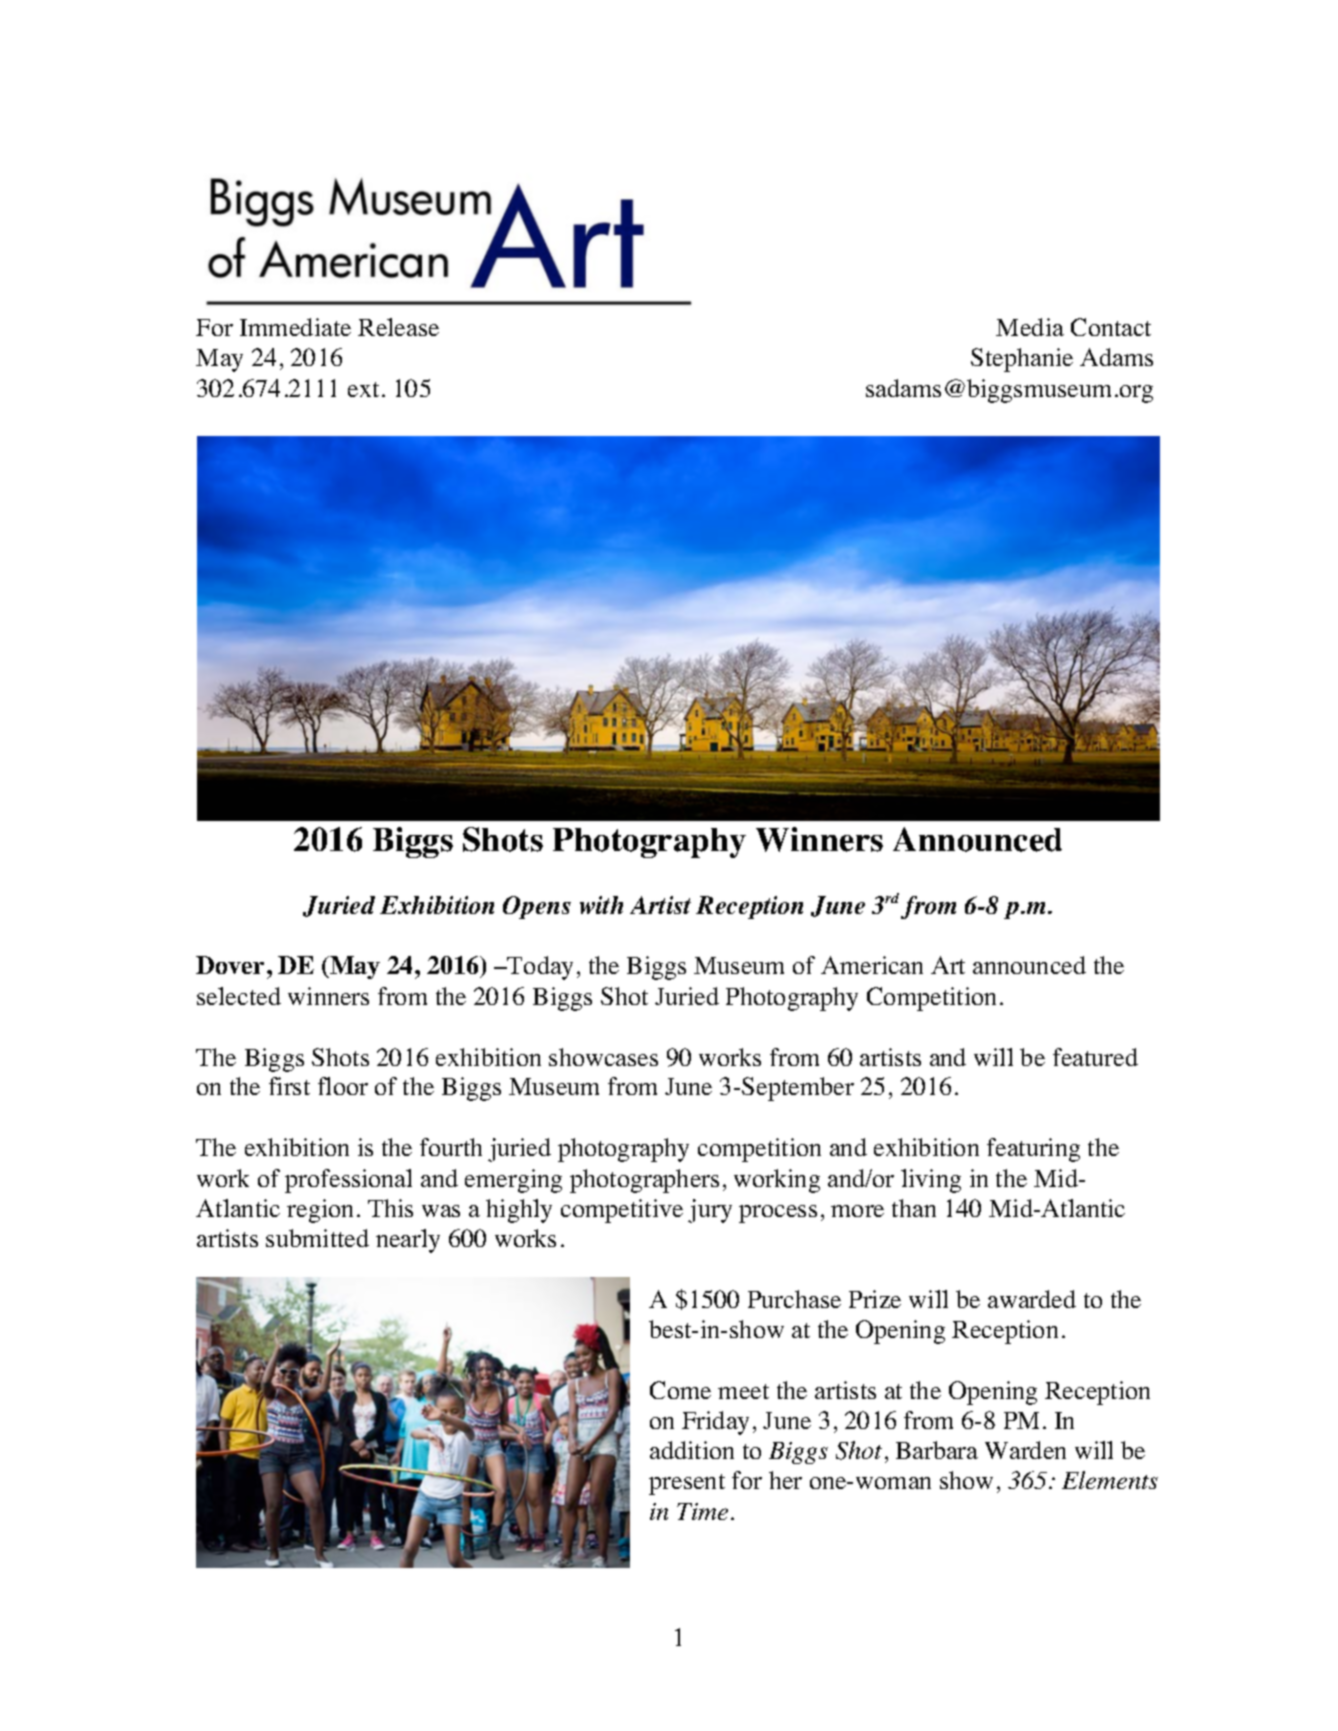 This document has width=1338, height=1731. I want to click on Stephanie, so click(1022, 360).
